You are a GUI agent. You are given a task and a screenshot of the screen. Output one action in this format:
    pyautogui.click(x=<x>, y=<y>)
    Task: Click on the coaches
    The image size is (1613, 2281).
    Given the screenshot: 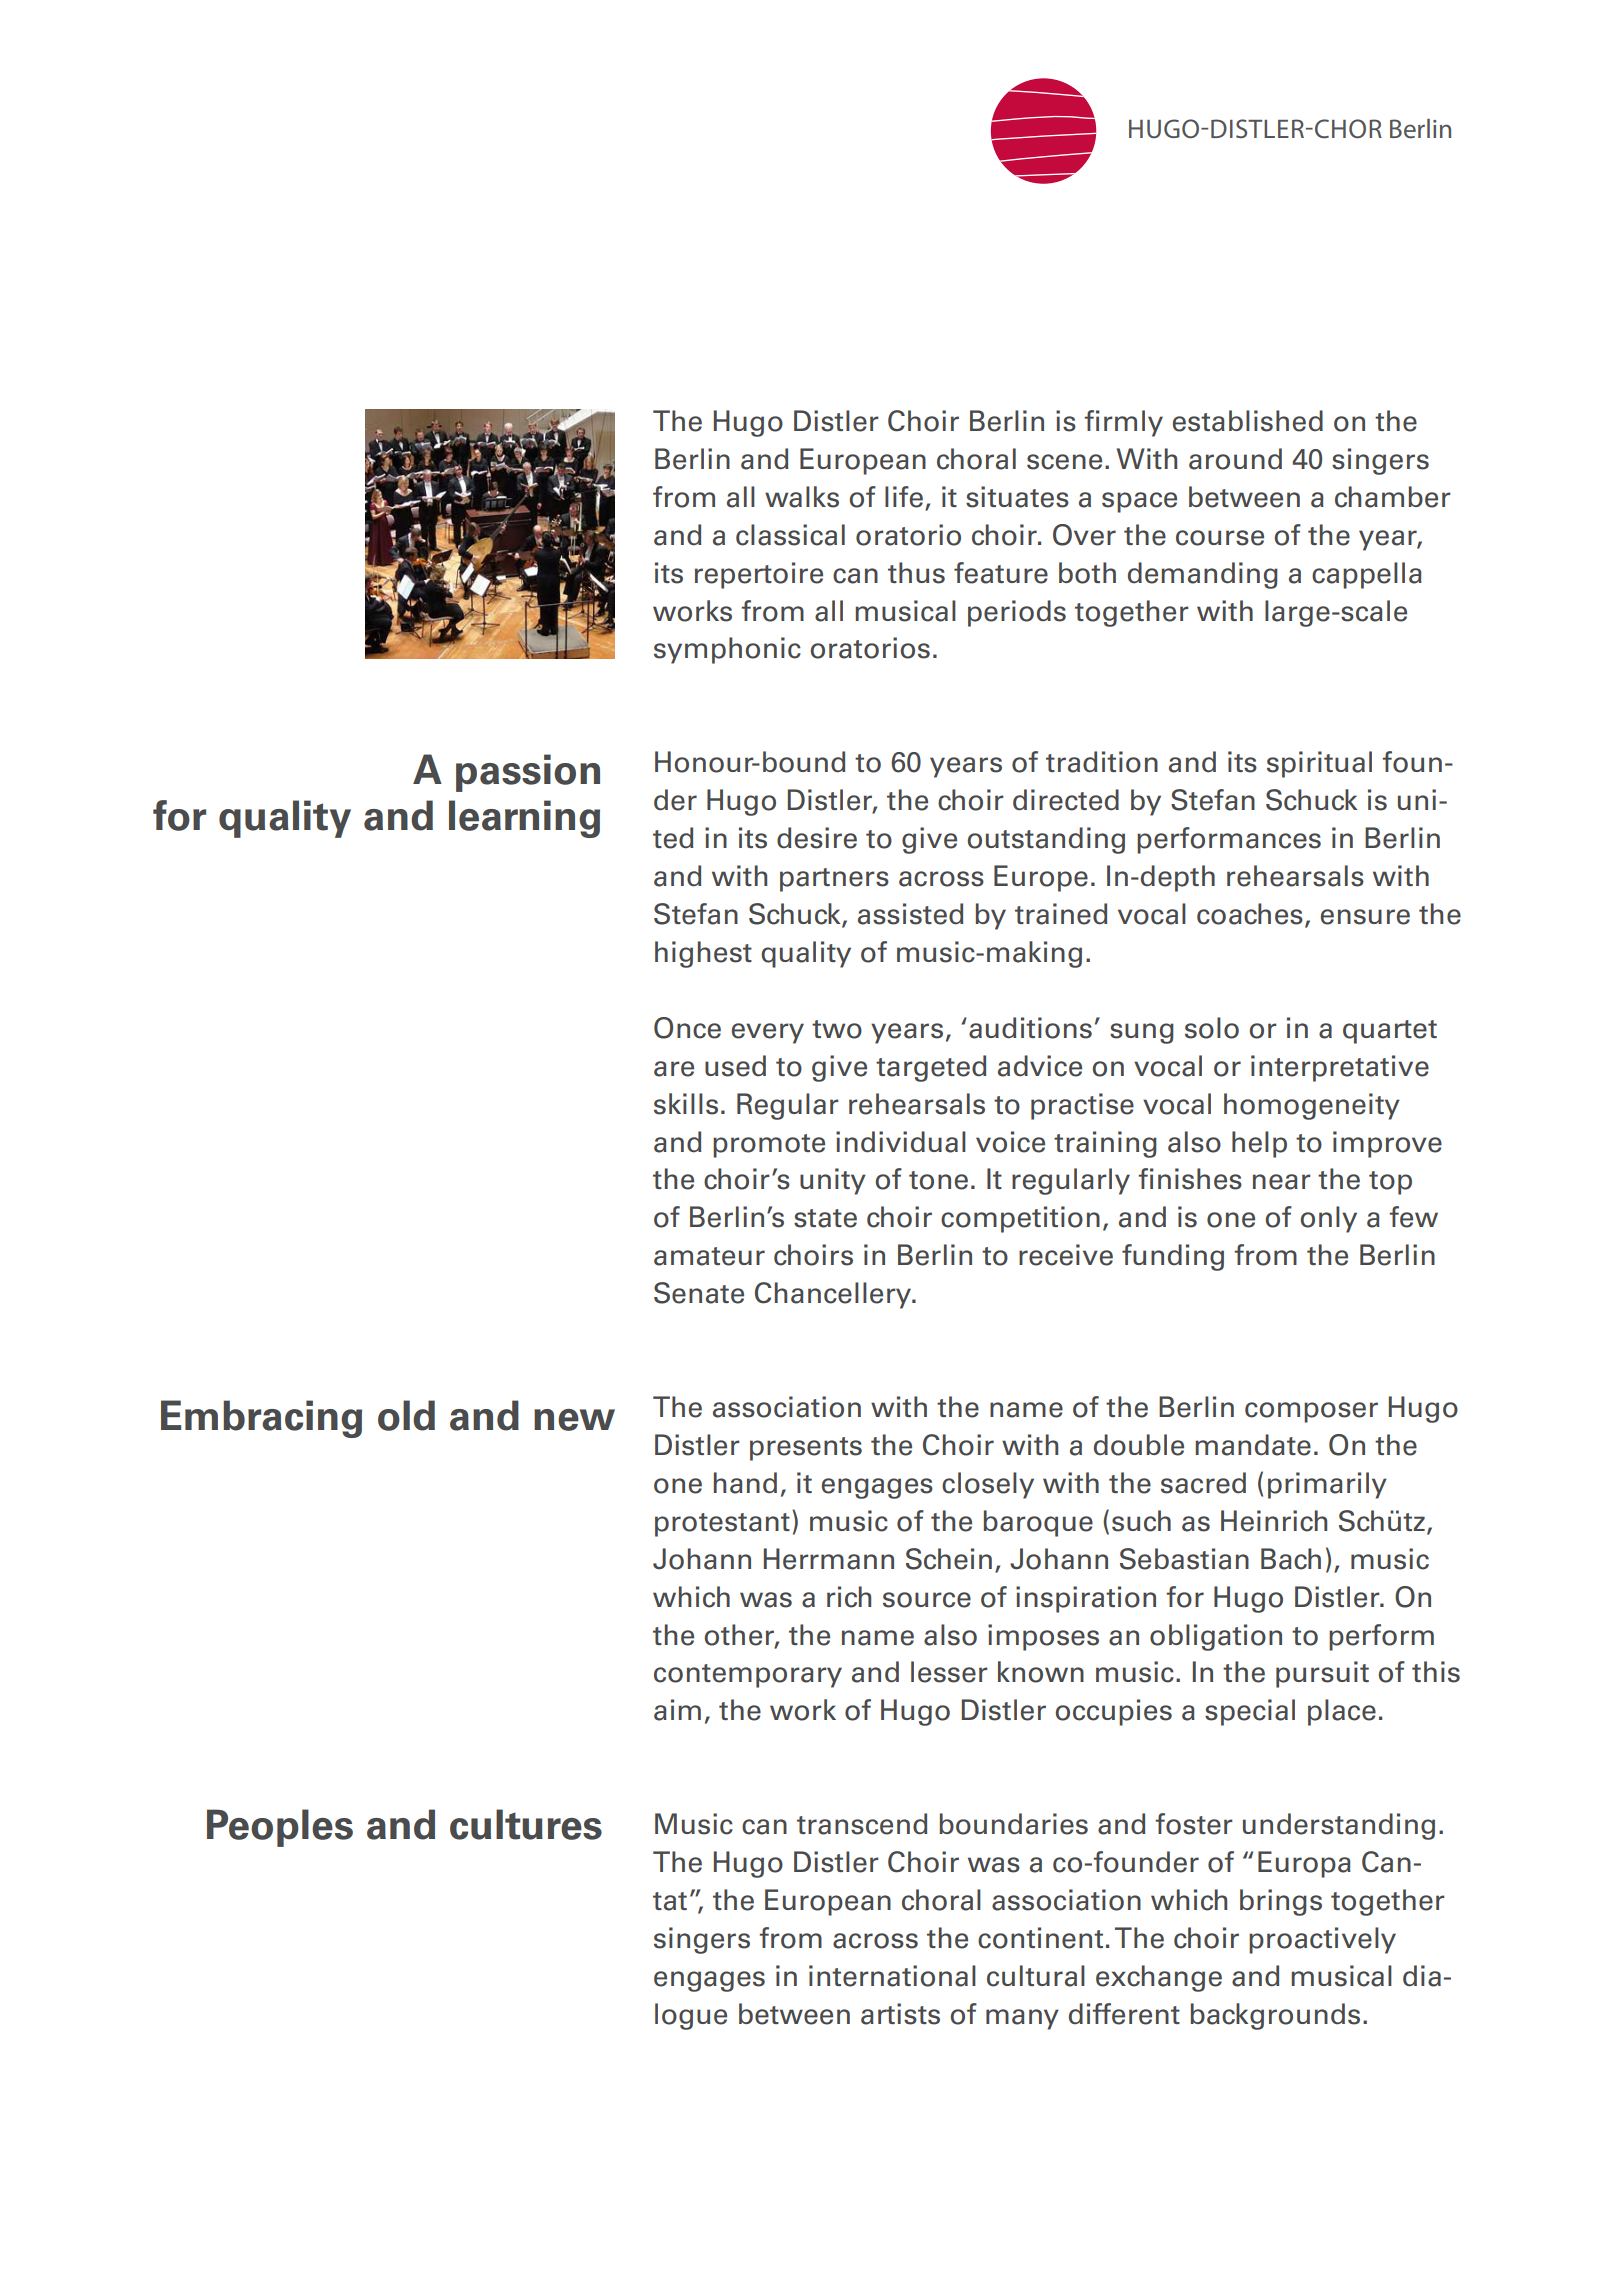 What is the action you would take?
    pyautogui.click(x=1250, y=914)
